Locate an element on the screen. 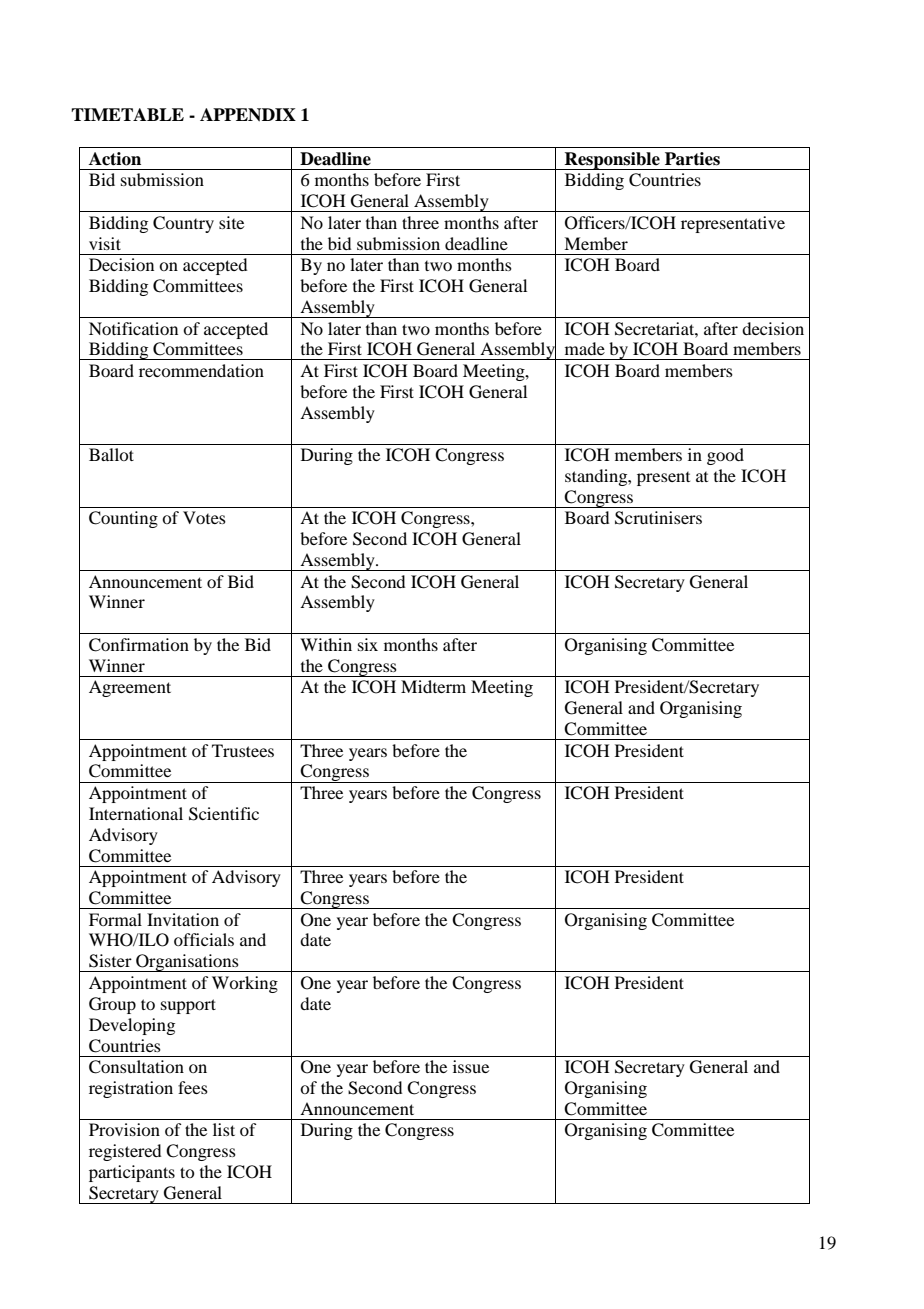 The image size is (924, 1309). made is located at coordinates (585, 348).
